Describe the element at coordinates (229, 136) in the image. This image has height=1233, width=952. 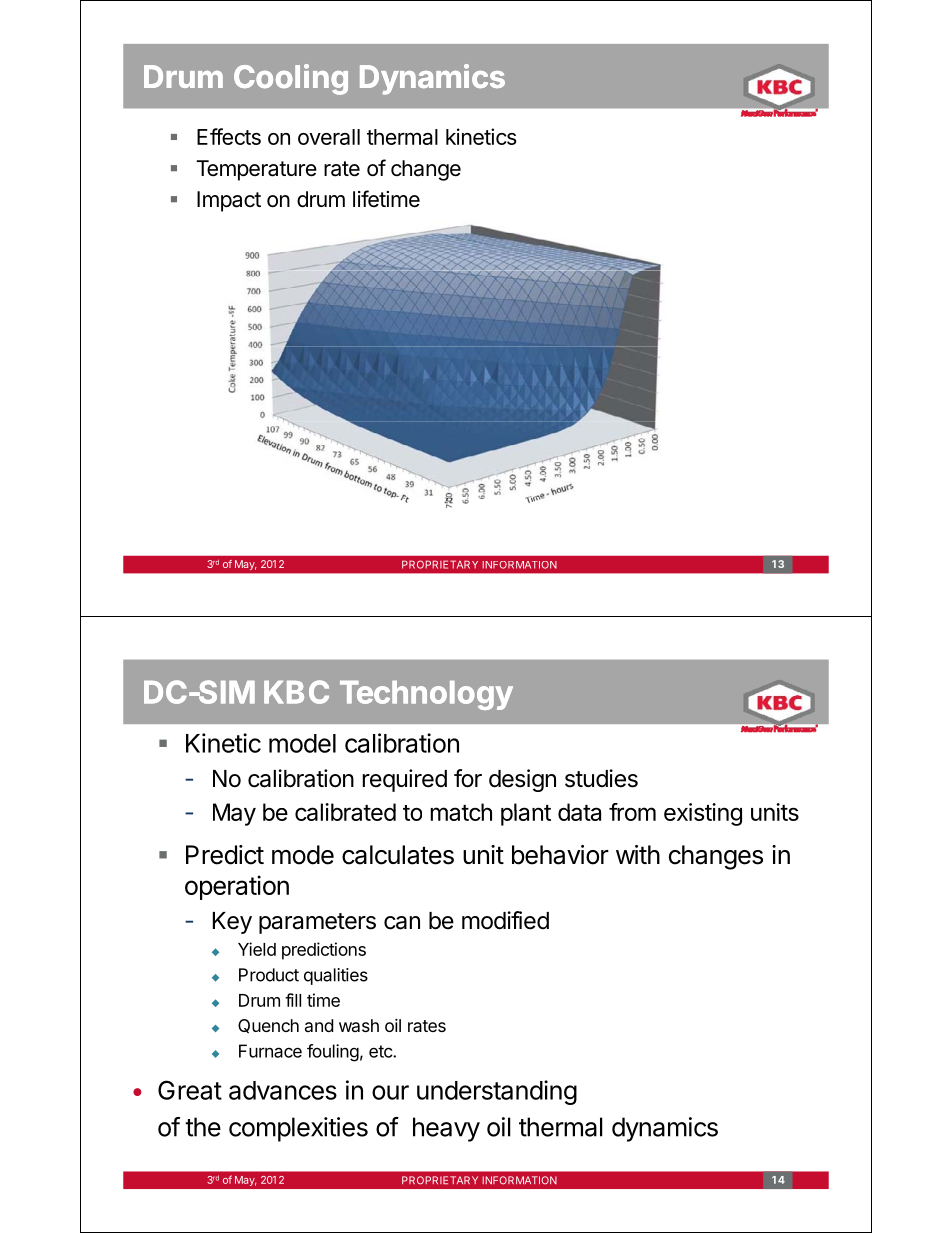
I see `Effects` at that location.
